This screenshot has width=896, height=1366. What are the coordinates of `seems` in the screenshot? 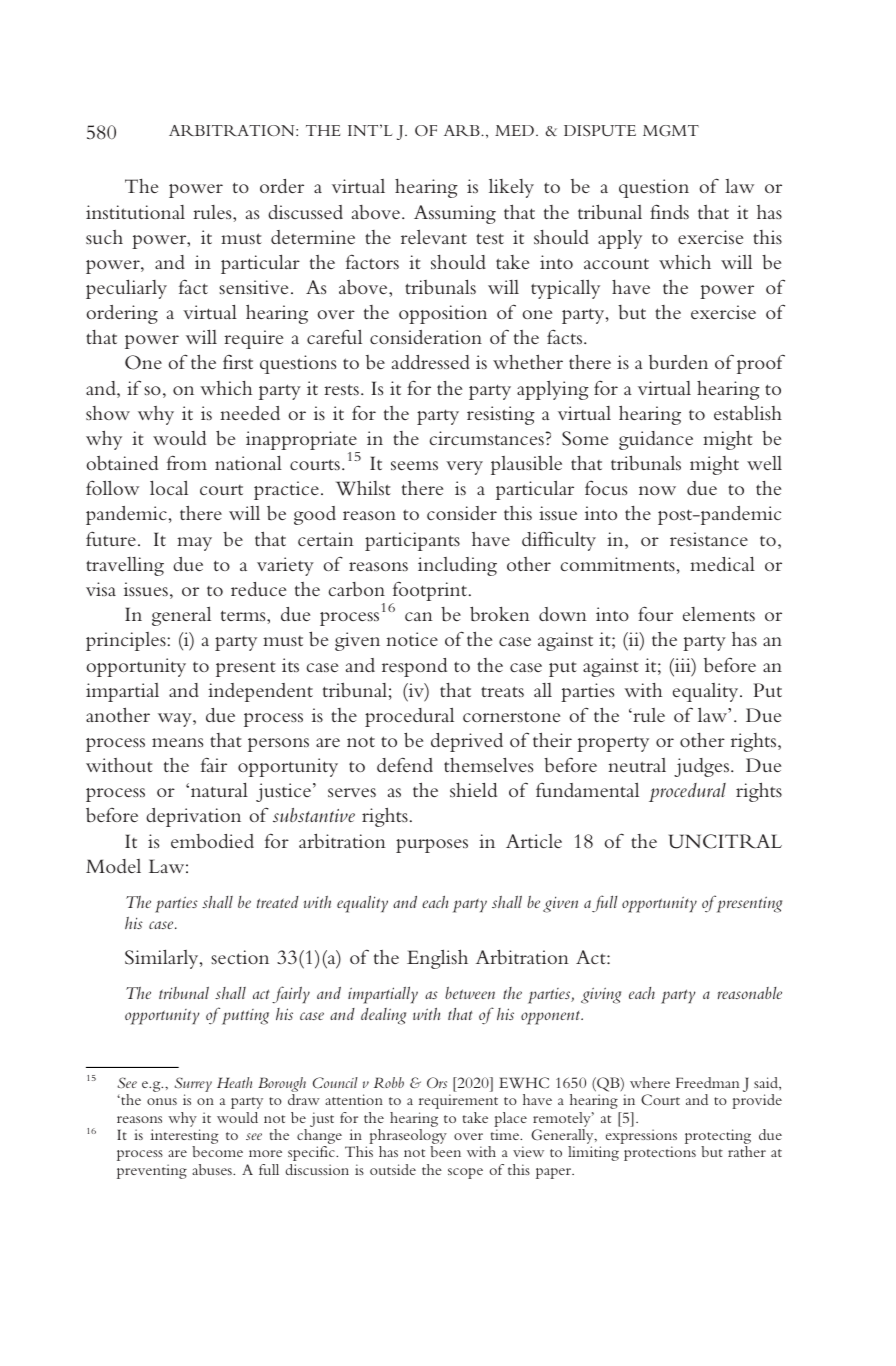 It's located at (414, 465).
